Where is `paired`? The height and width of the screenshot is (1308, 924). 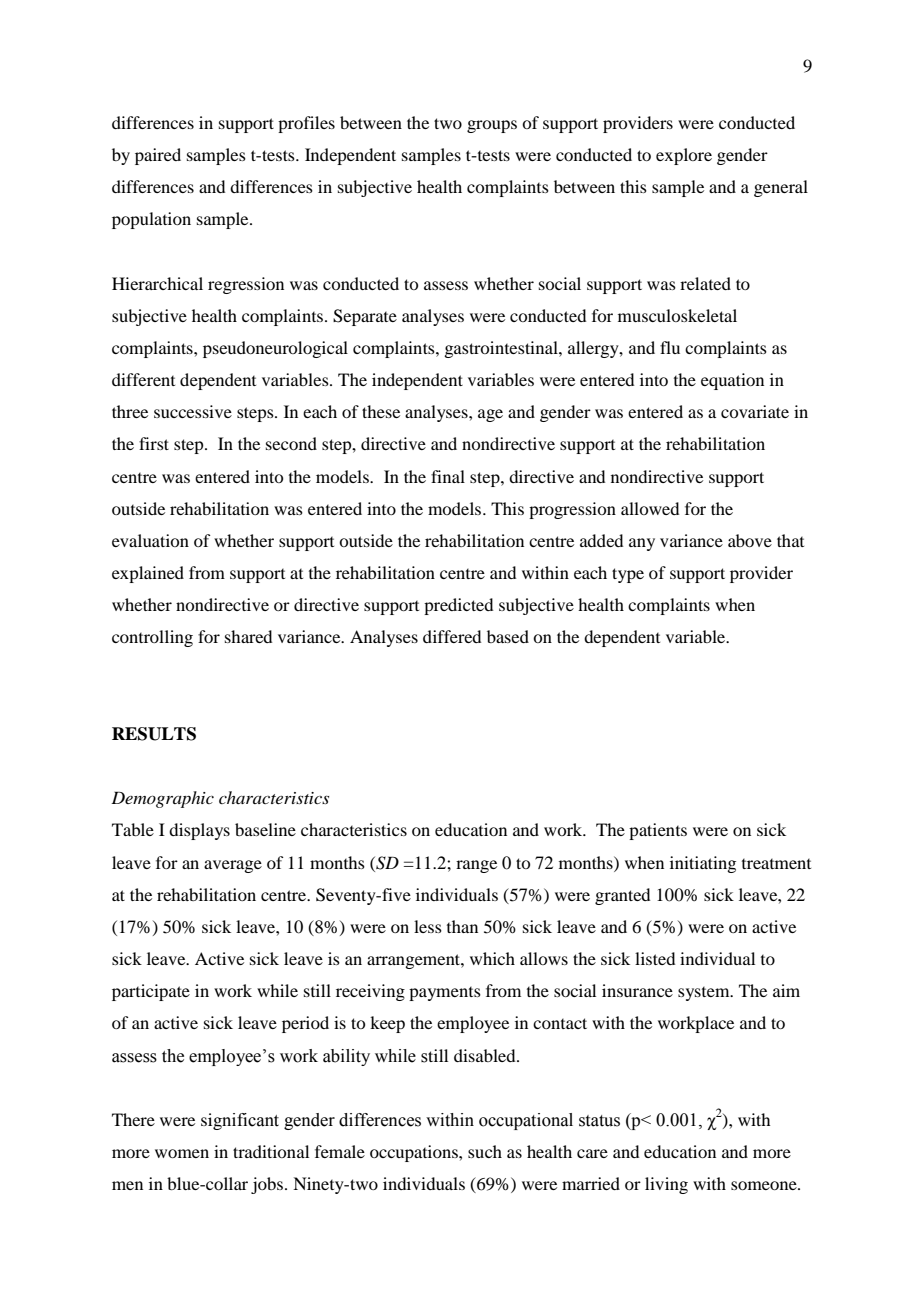 paired is located at coordinates (158, 156).
